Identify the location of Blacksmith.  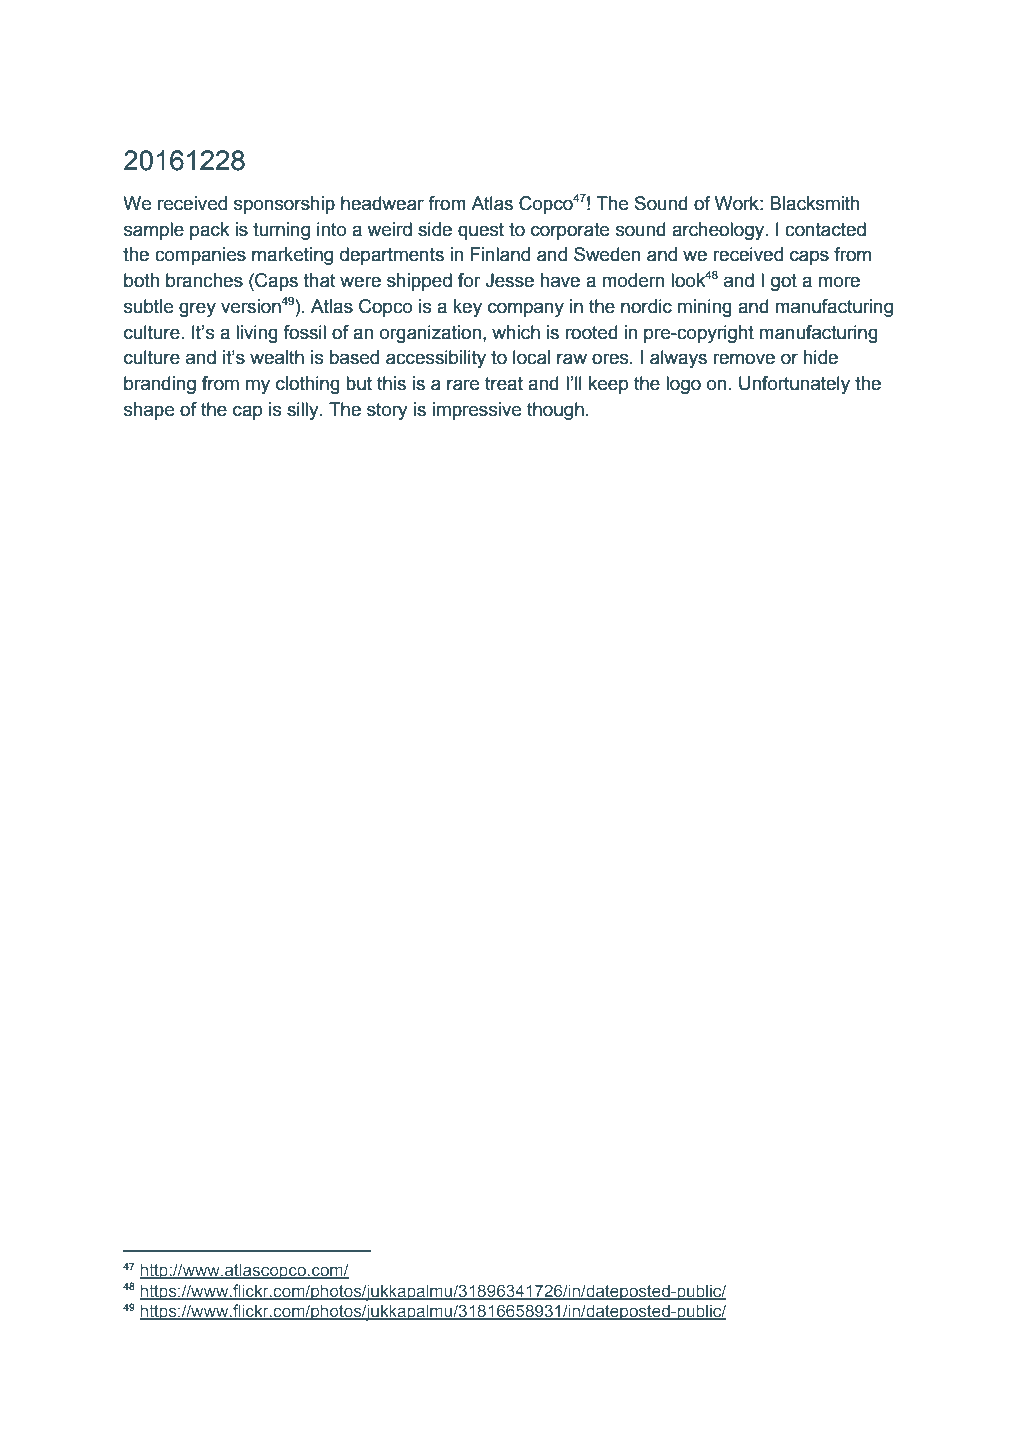
(815, 203).
